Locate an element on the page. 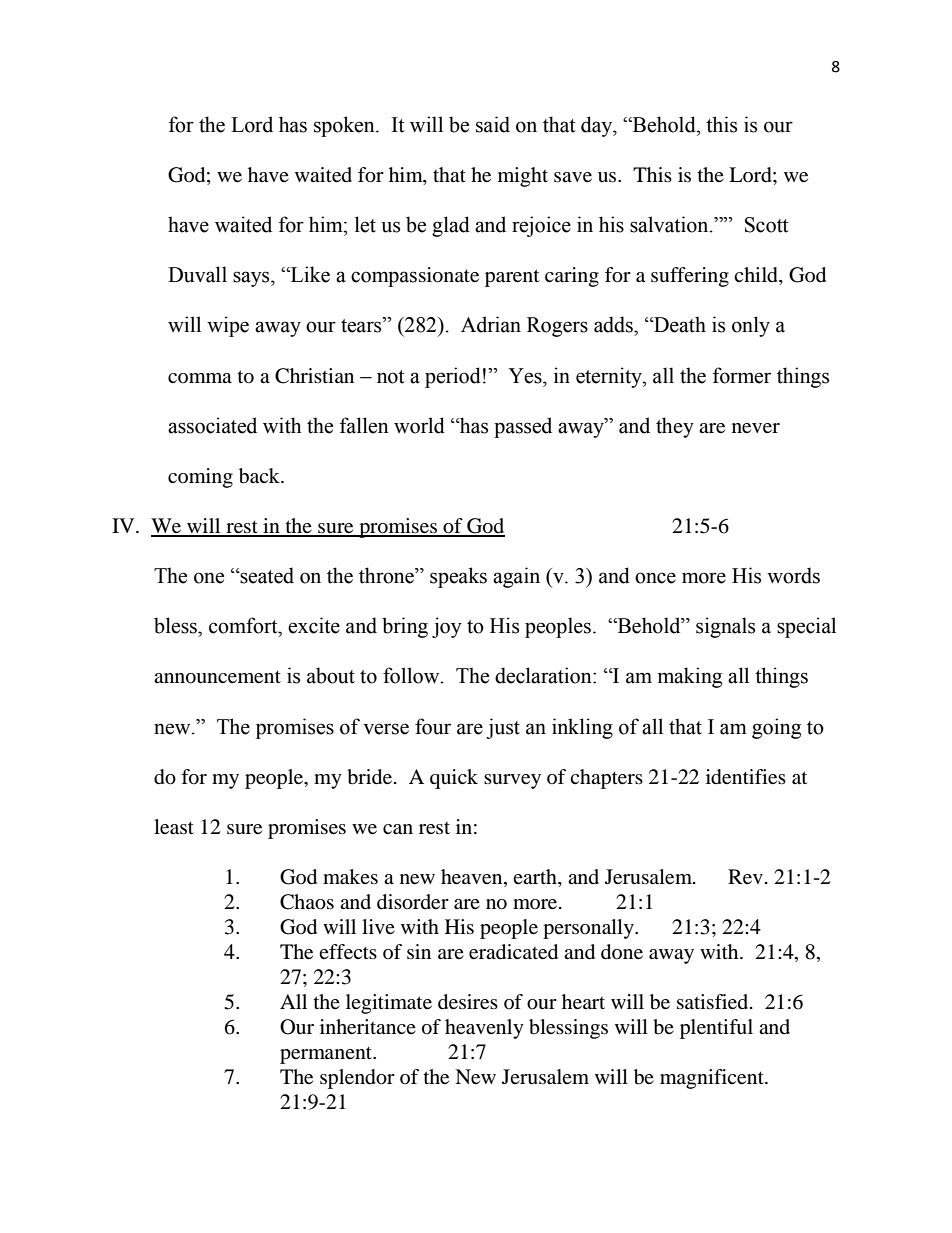 This document has height=1233, width=952. spoken is located at coordinates (345, 126).
